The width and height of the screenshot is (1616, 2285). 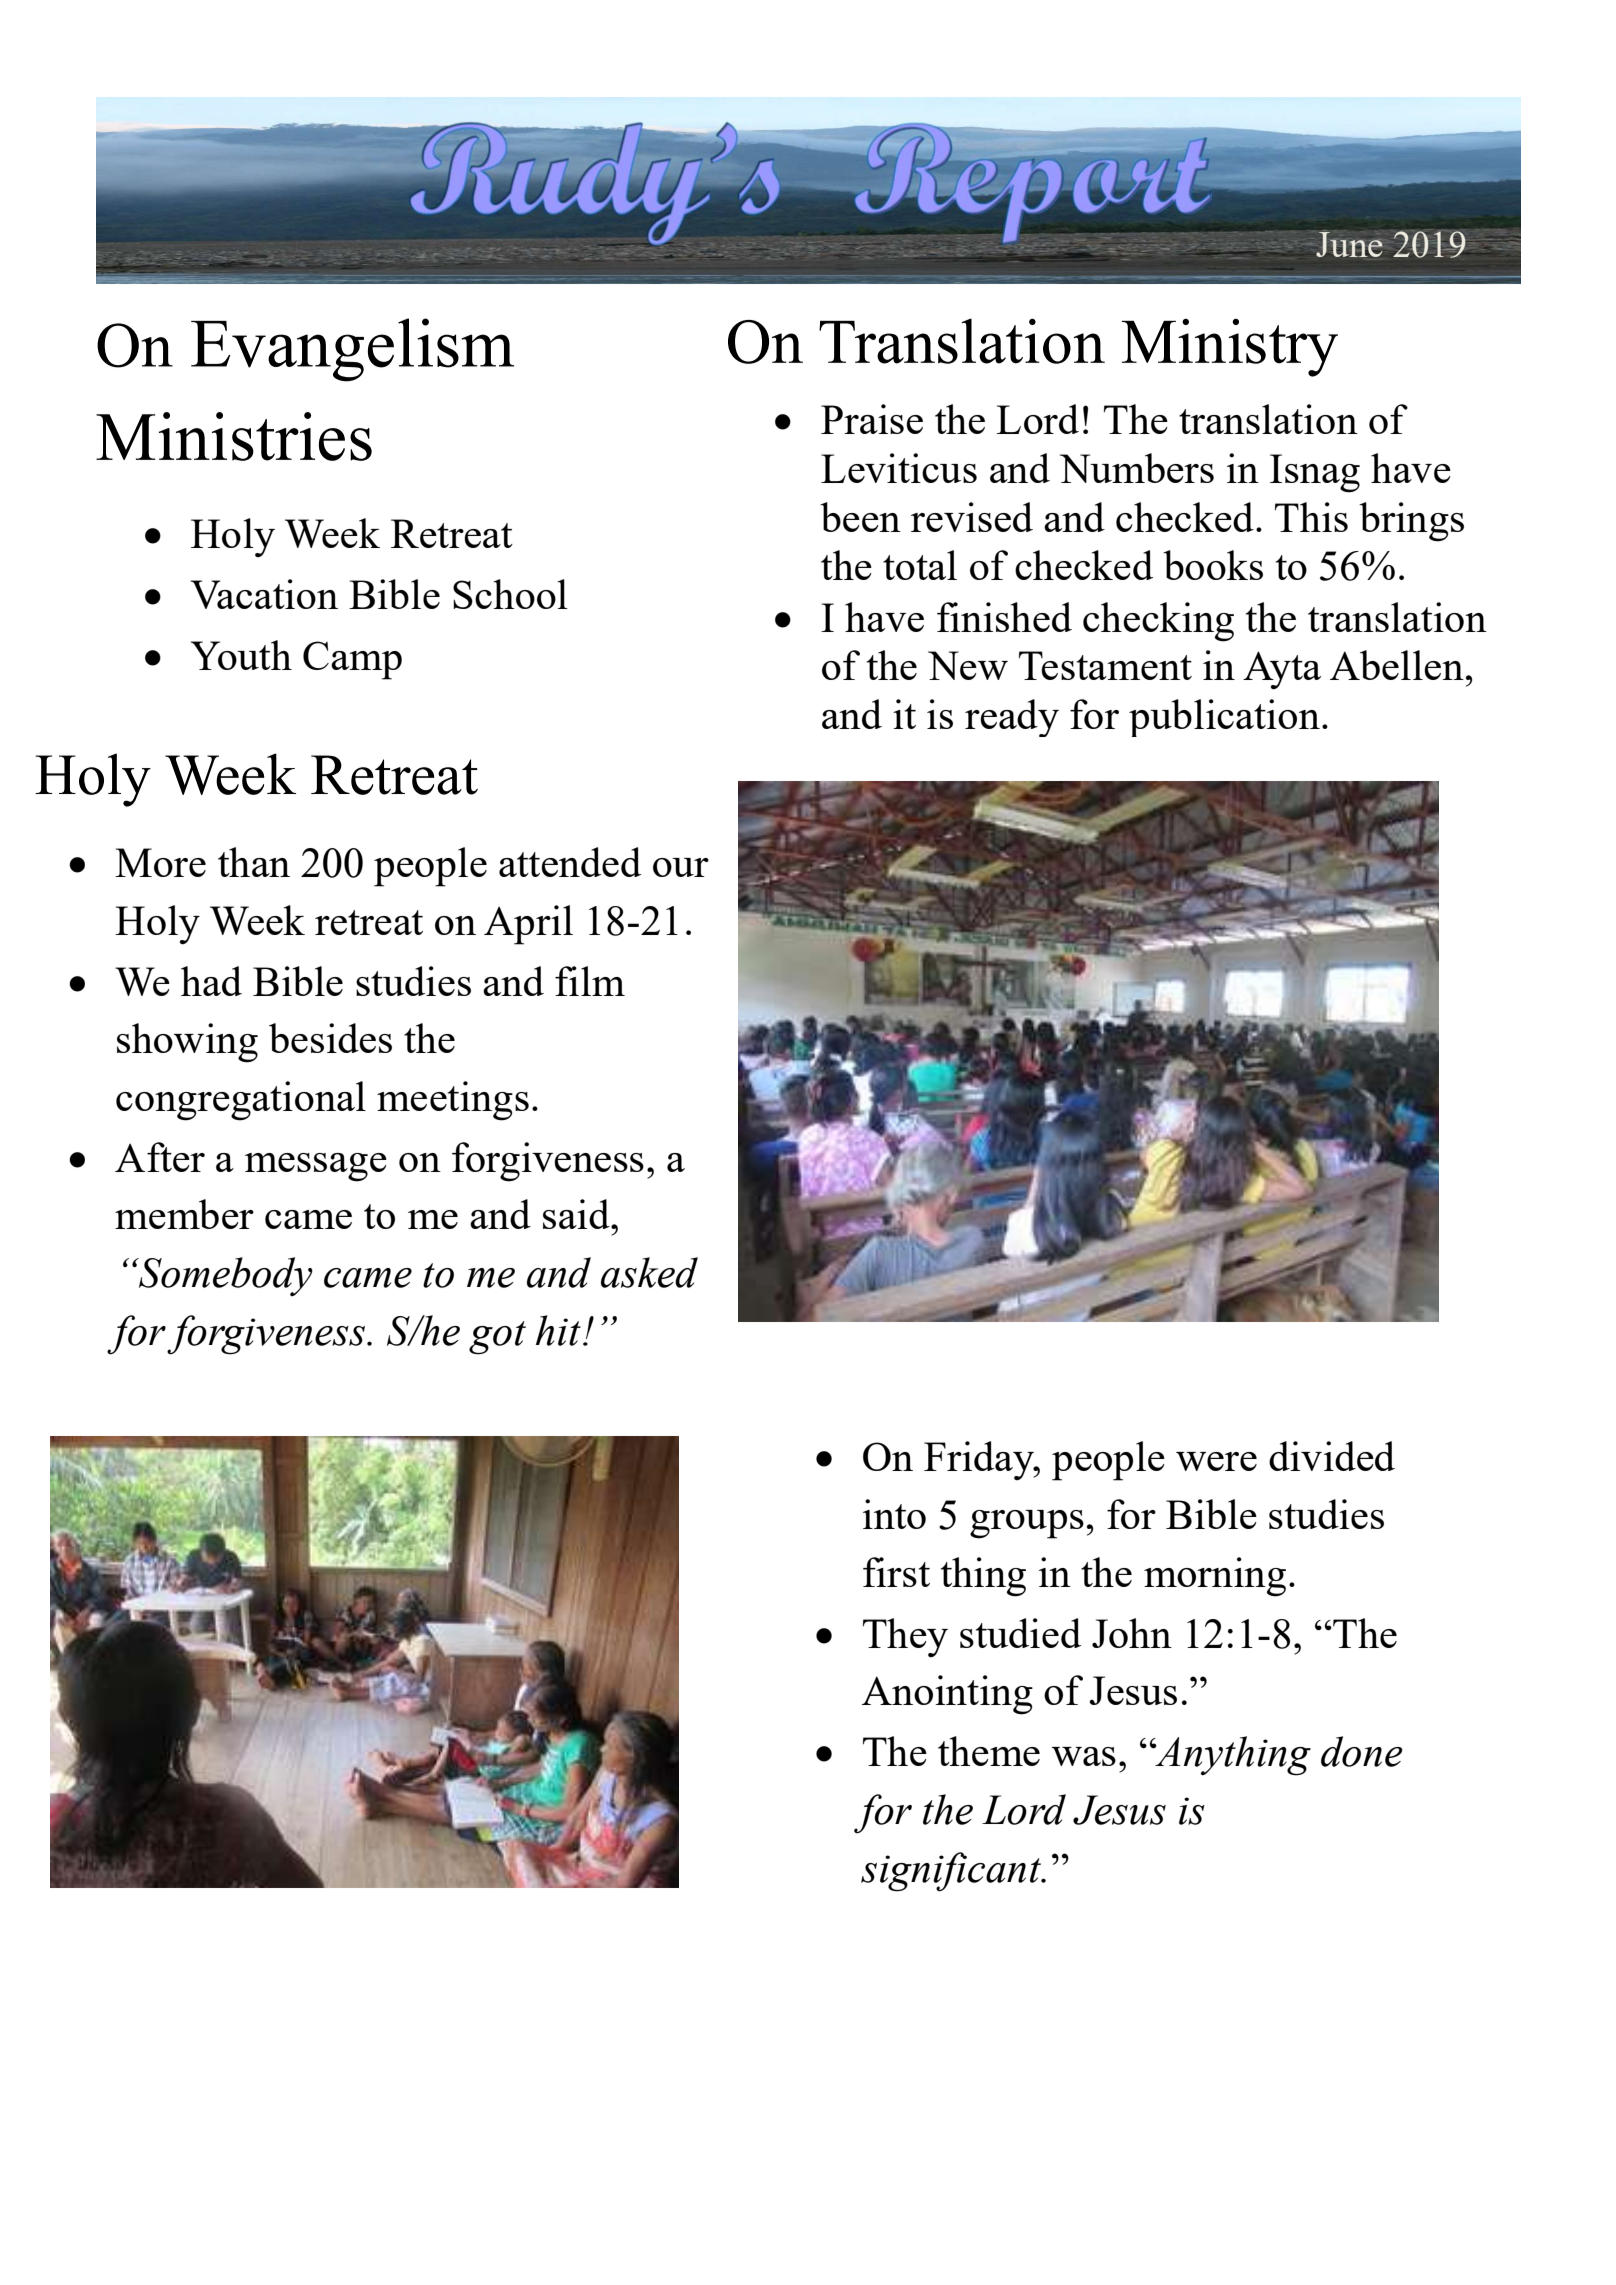 I want to click on Praise, so click(x=872, y=419).
